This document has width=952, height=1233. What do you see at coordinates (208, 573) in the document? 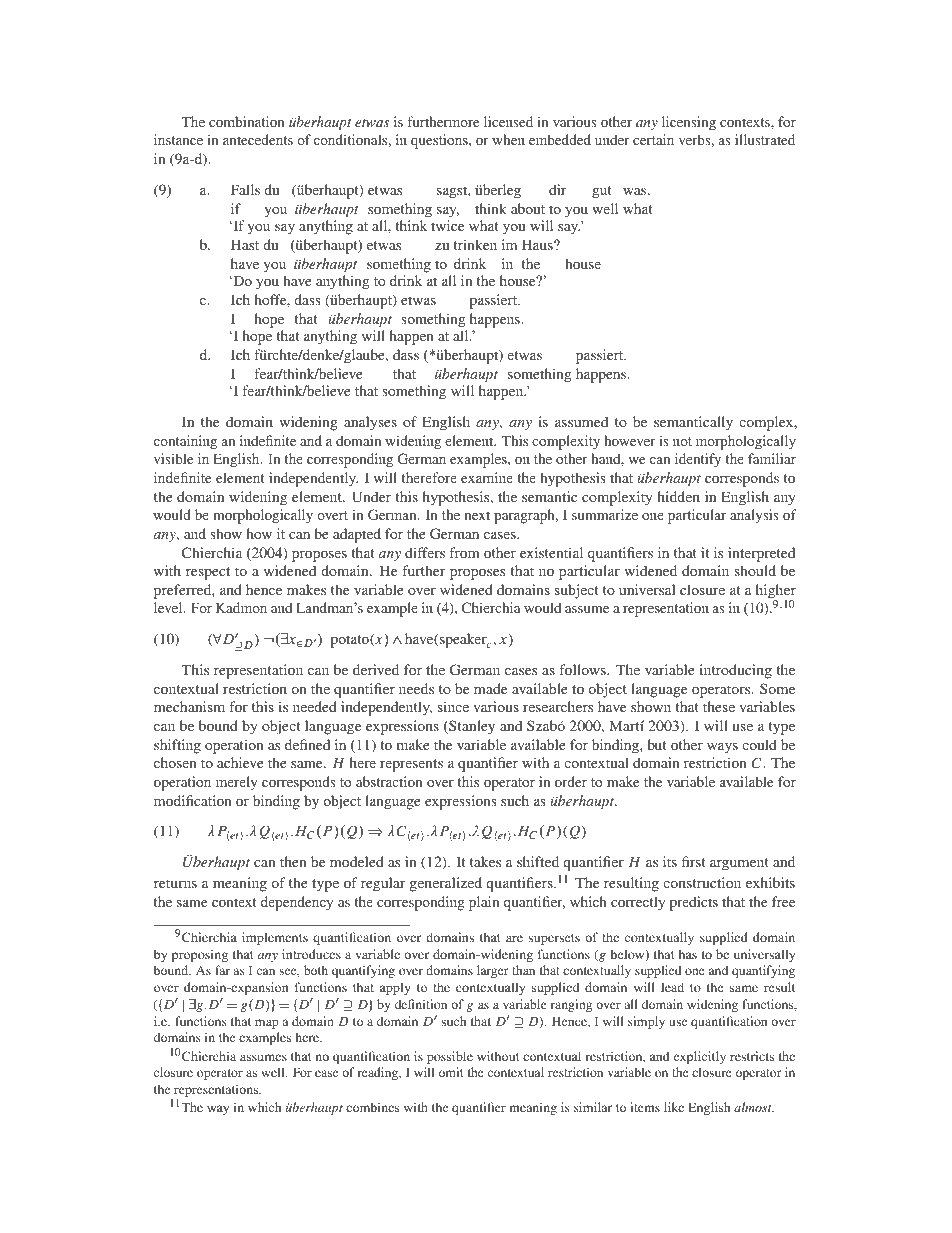
I see `respect` at bounding box center [208, 573].
